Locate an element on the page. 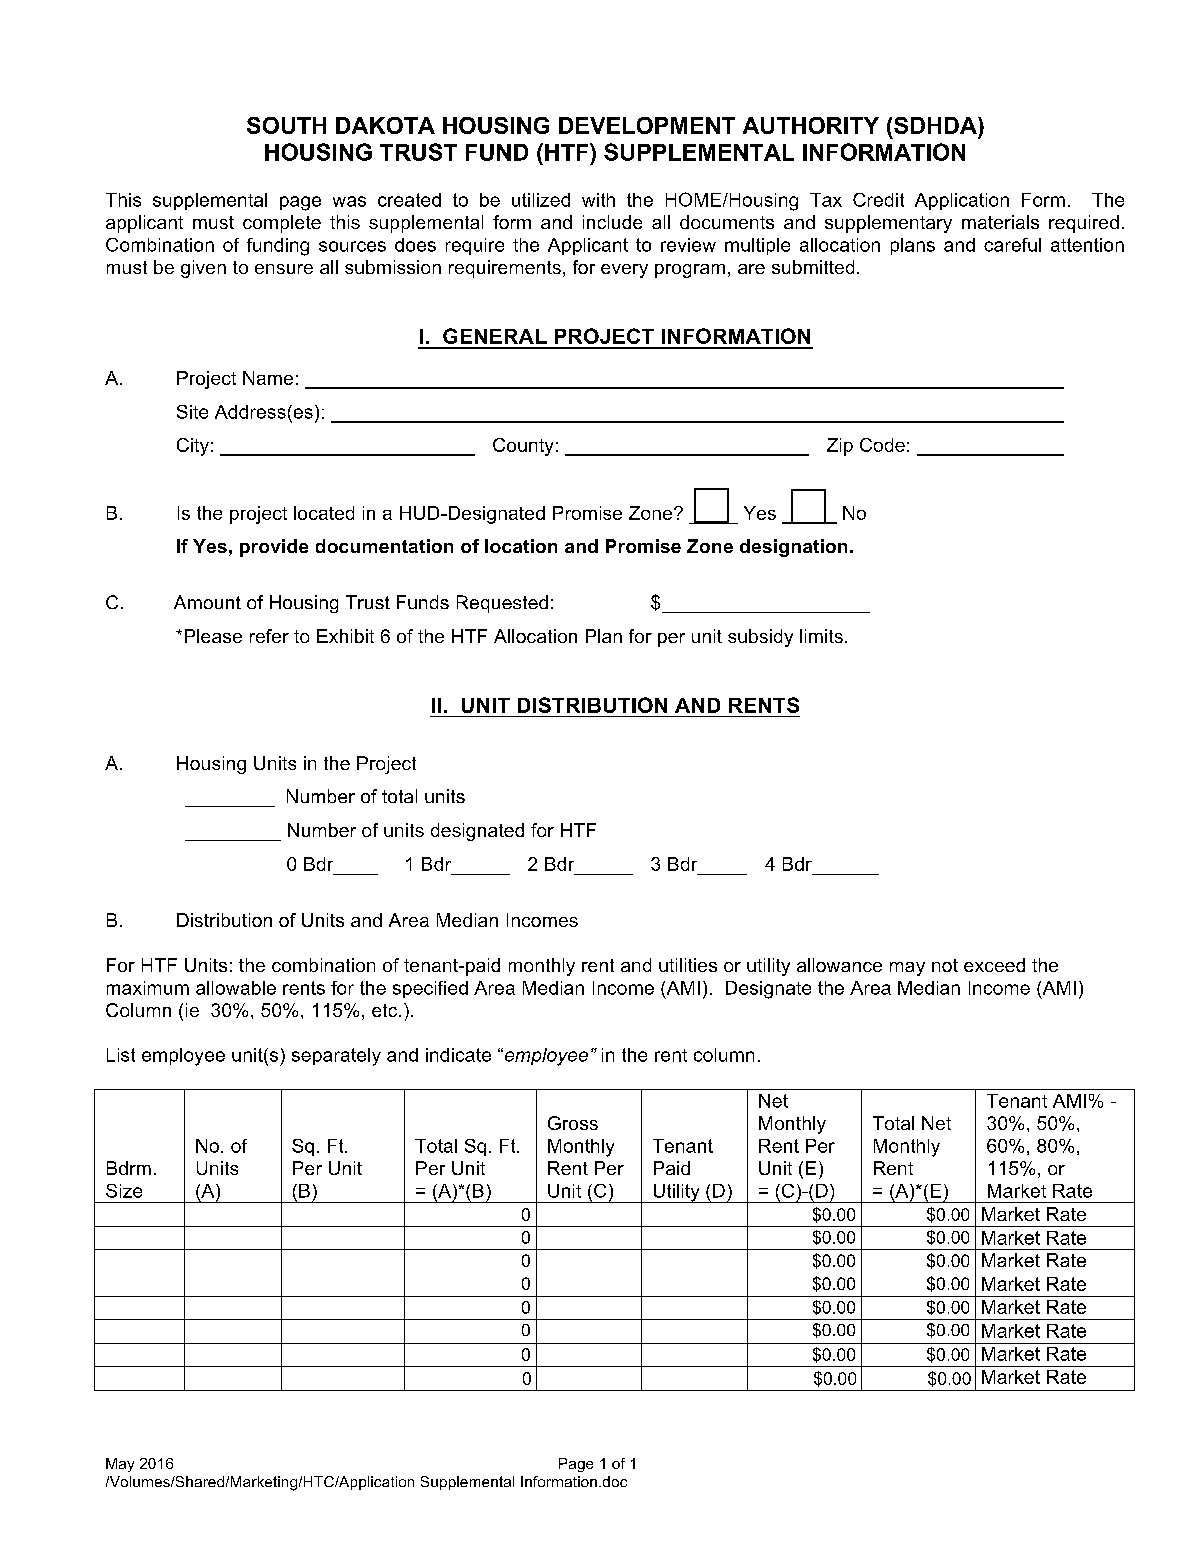  limits is located at coordinates (821, 636).
